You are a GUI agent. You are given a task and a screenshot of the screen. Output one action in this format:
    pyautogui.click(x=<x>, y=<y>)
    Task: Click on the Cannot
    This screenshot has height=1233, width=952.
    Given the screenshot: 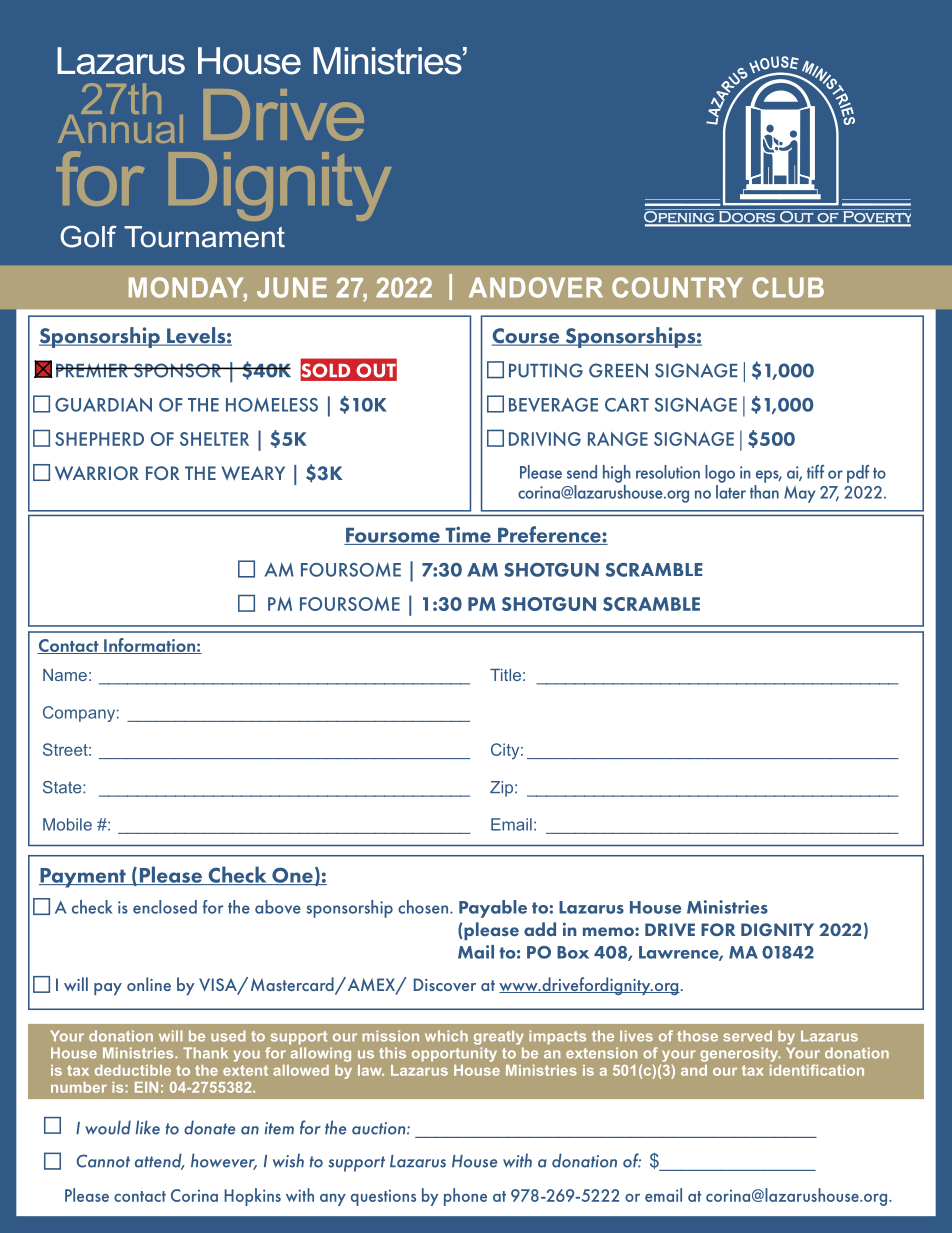 What is the action you would take?
    pyautogui.click(x=103, y=1161)
